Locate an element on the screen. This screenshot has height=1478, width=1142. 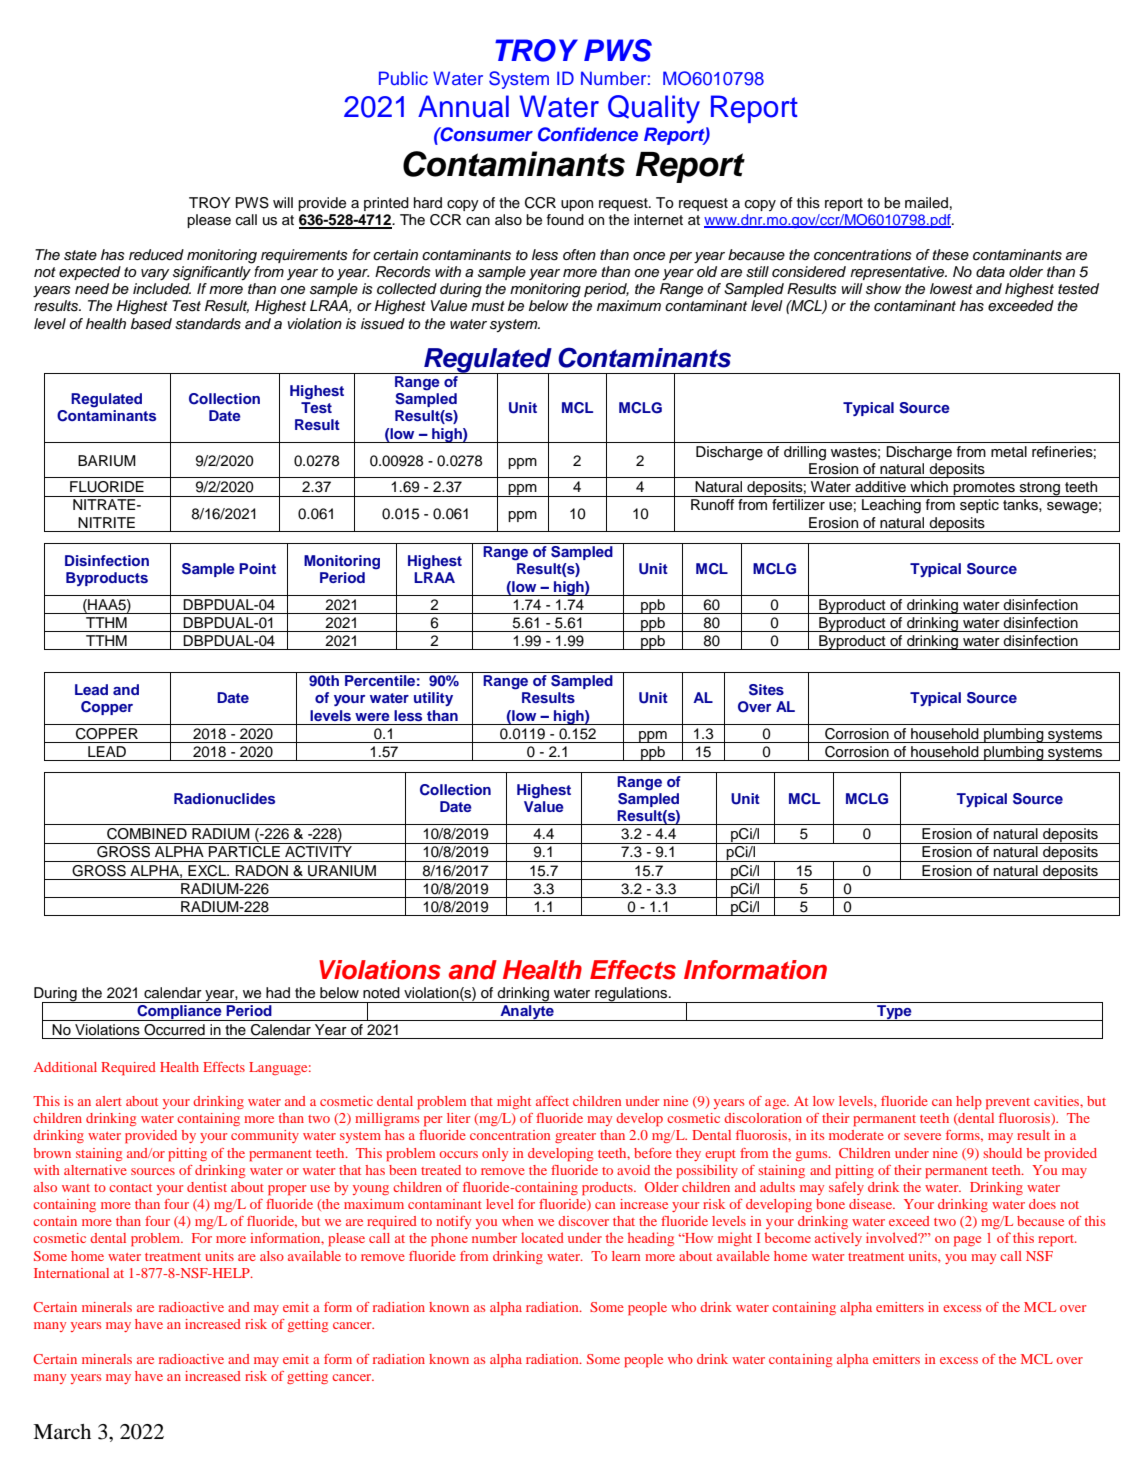
March is located at coordinates (62, 1431).
